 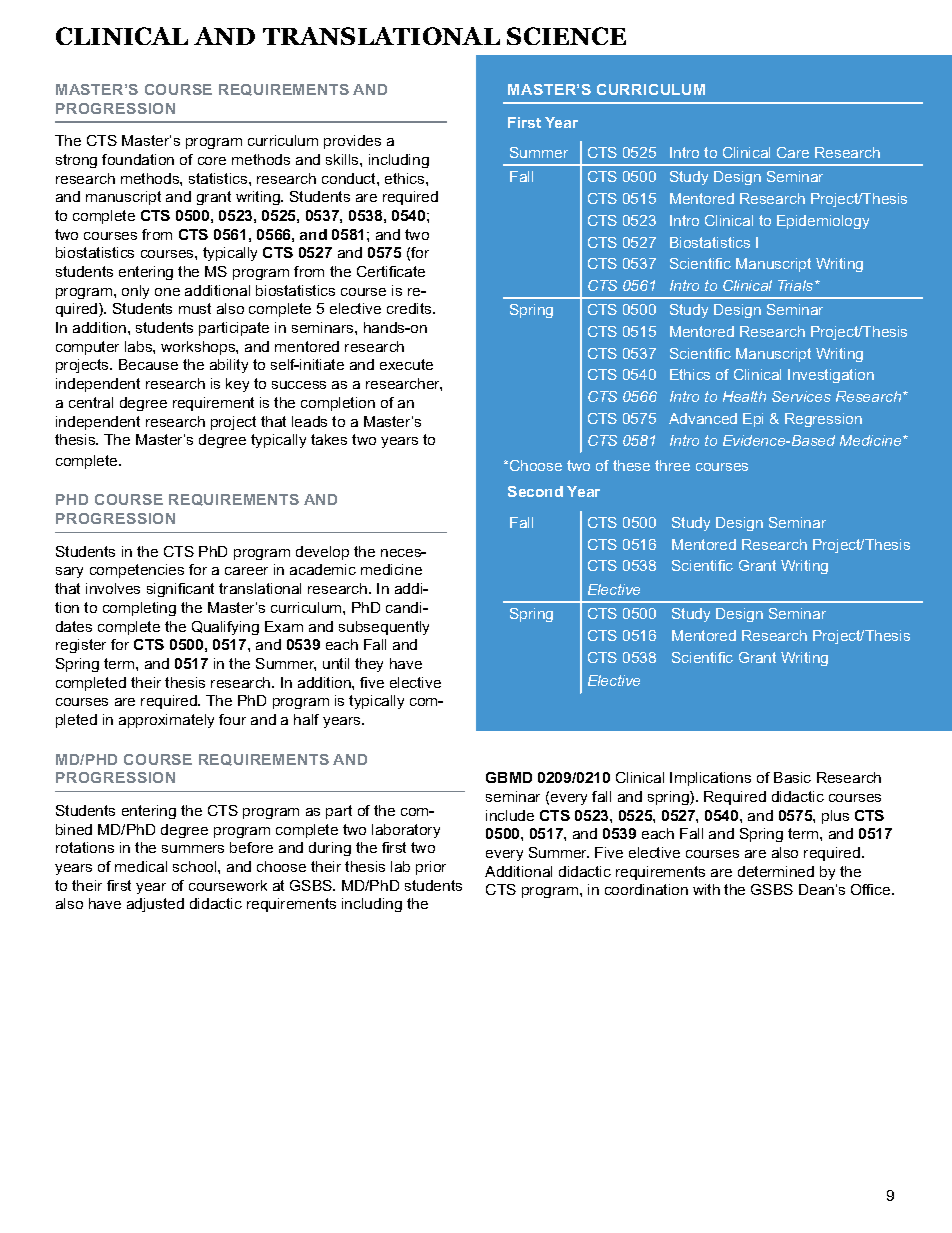 I want to click on approximately, so click(x=166, y=721).
